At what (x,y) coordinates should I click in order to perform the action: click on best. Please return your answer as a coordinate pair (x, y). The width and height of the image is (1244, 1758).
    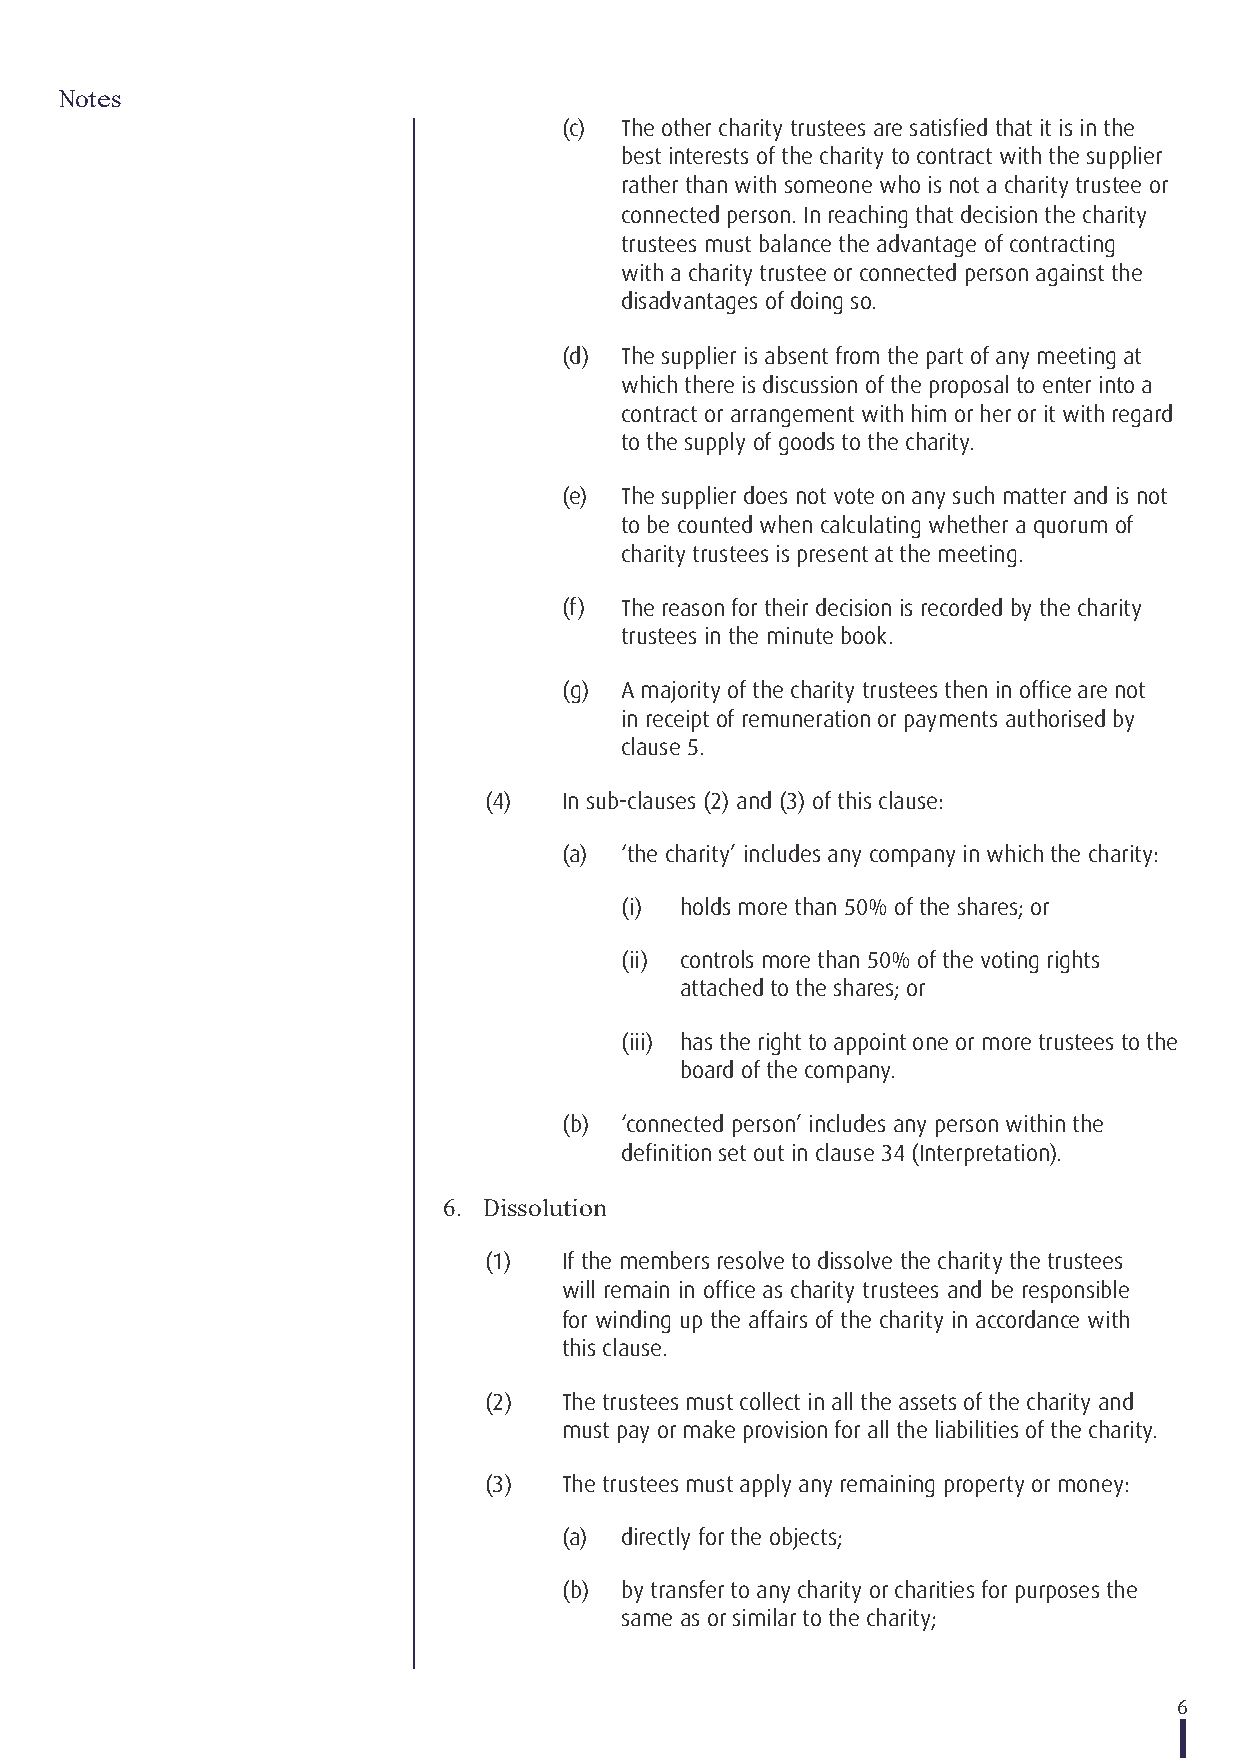
    Looking at the image, I should click on (642, 155).
